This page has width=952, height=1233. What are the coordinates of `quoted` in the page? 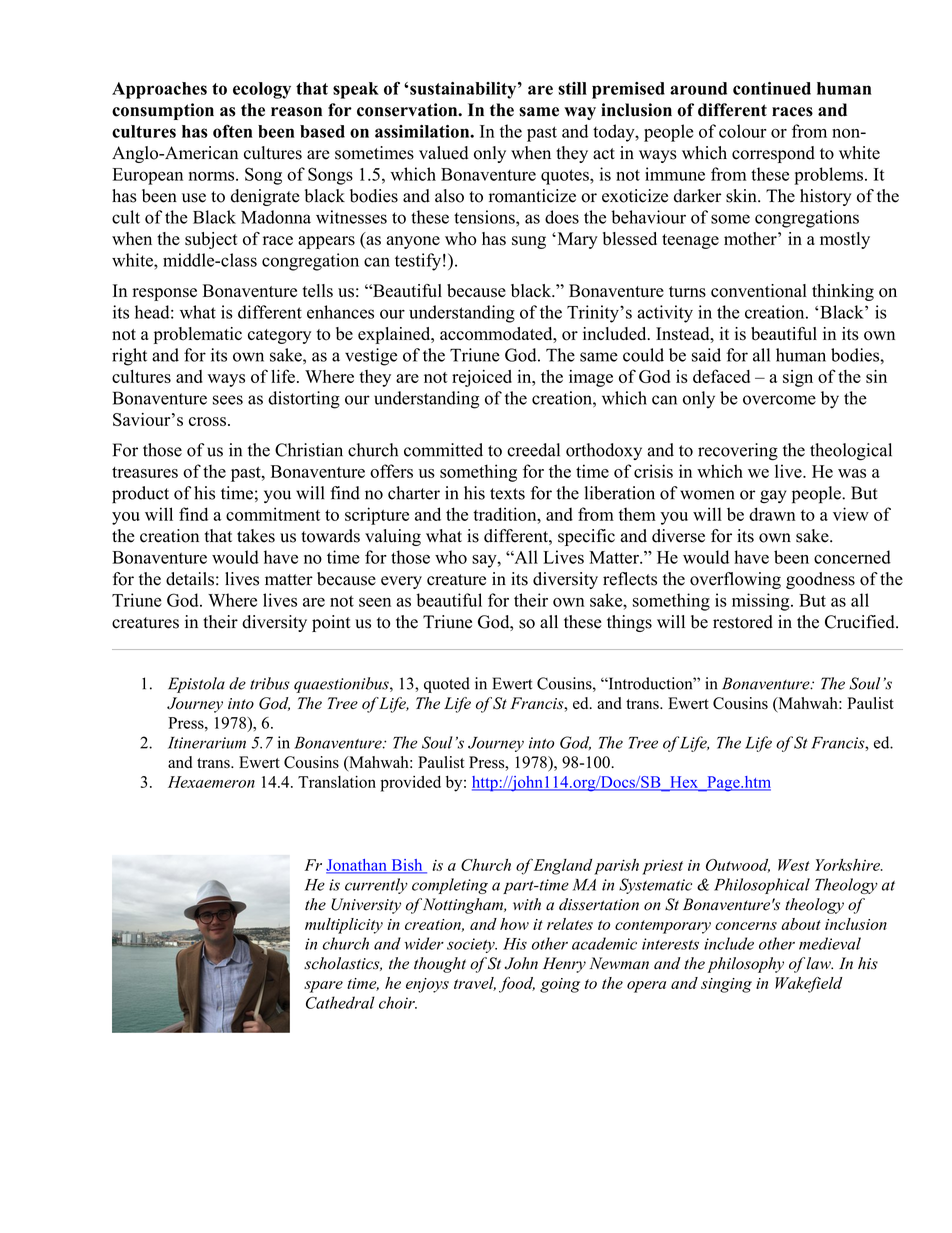 It's located at (447, 685).
